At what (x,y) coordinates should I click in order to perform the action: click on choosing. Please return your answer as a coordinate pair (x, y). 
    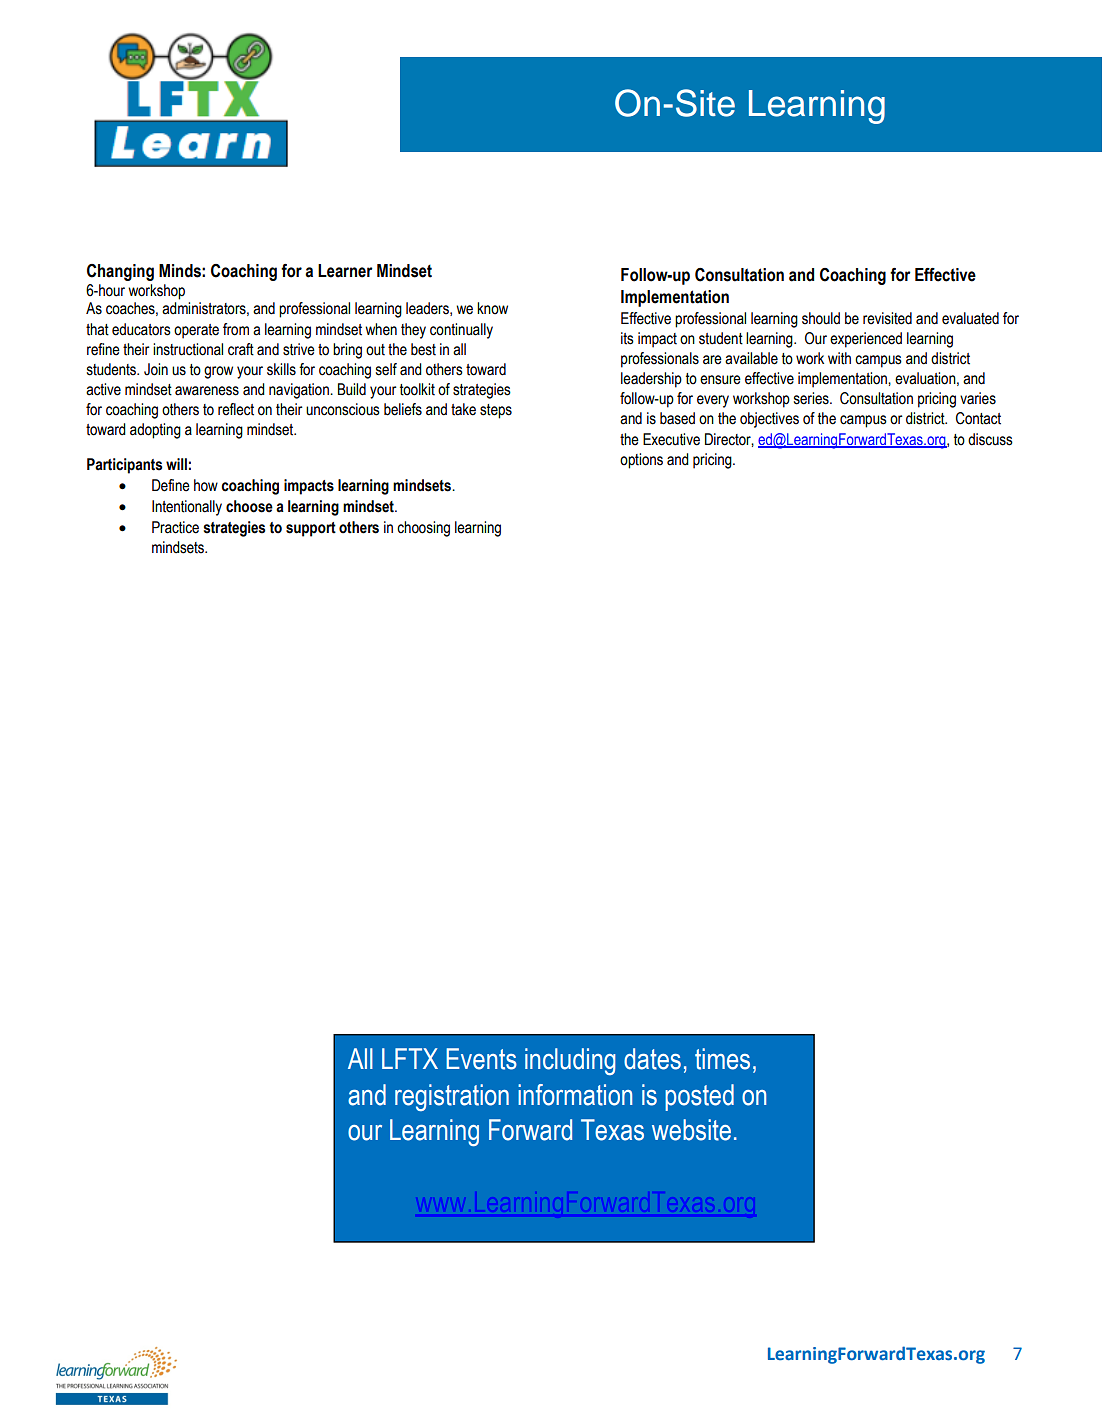
    Looking at the image, I should click on (423, 529).
